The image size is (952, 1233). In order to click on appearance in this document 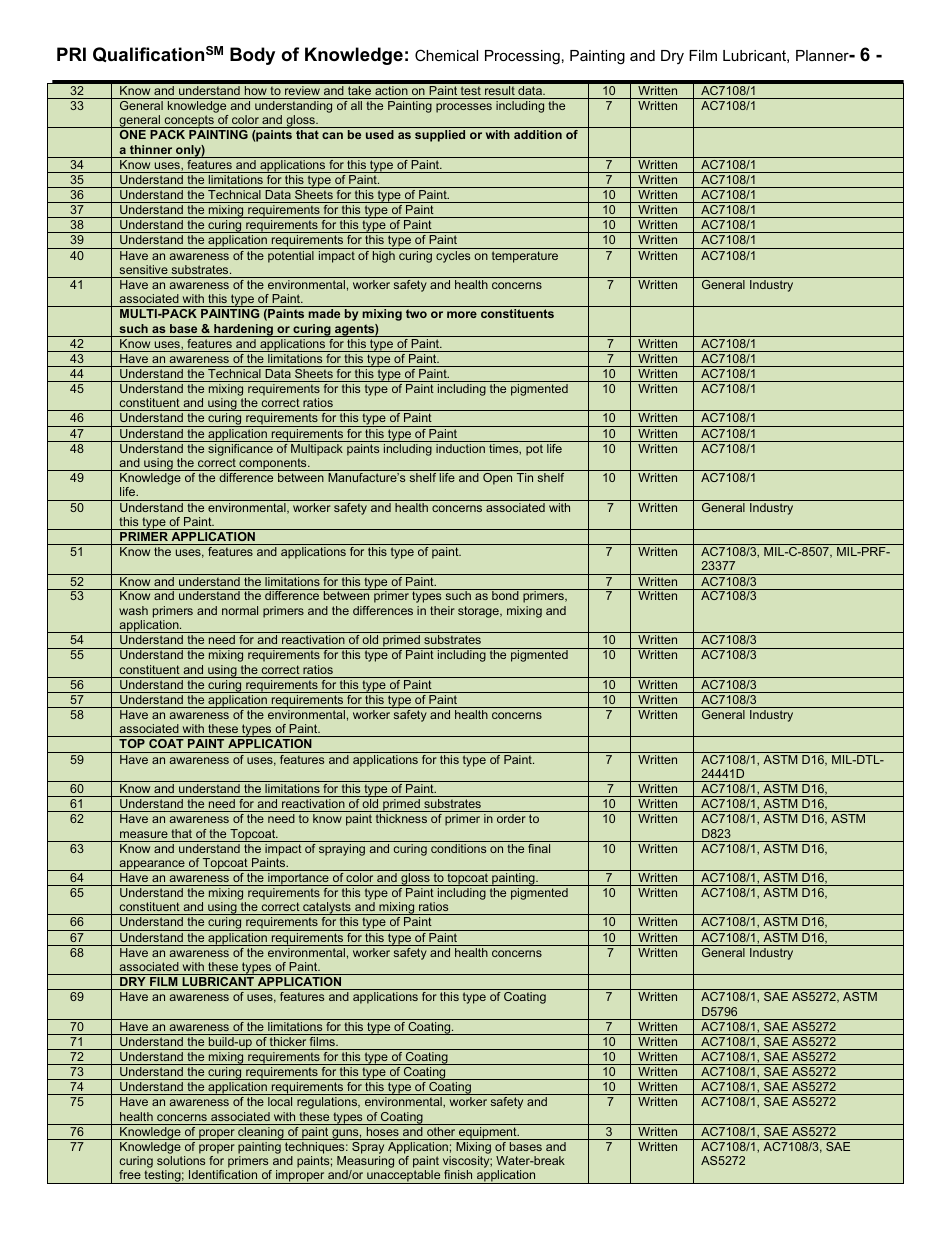, I will do `click(152, 865)`.
